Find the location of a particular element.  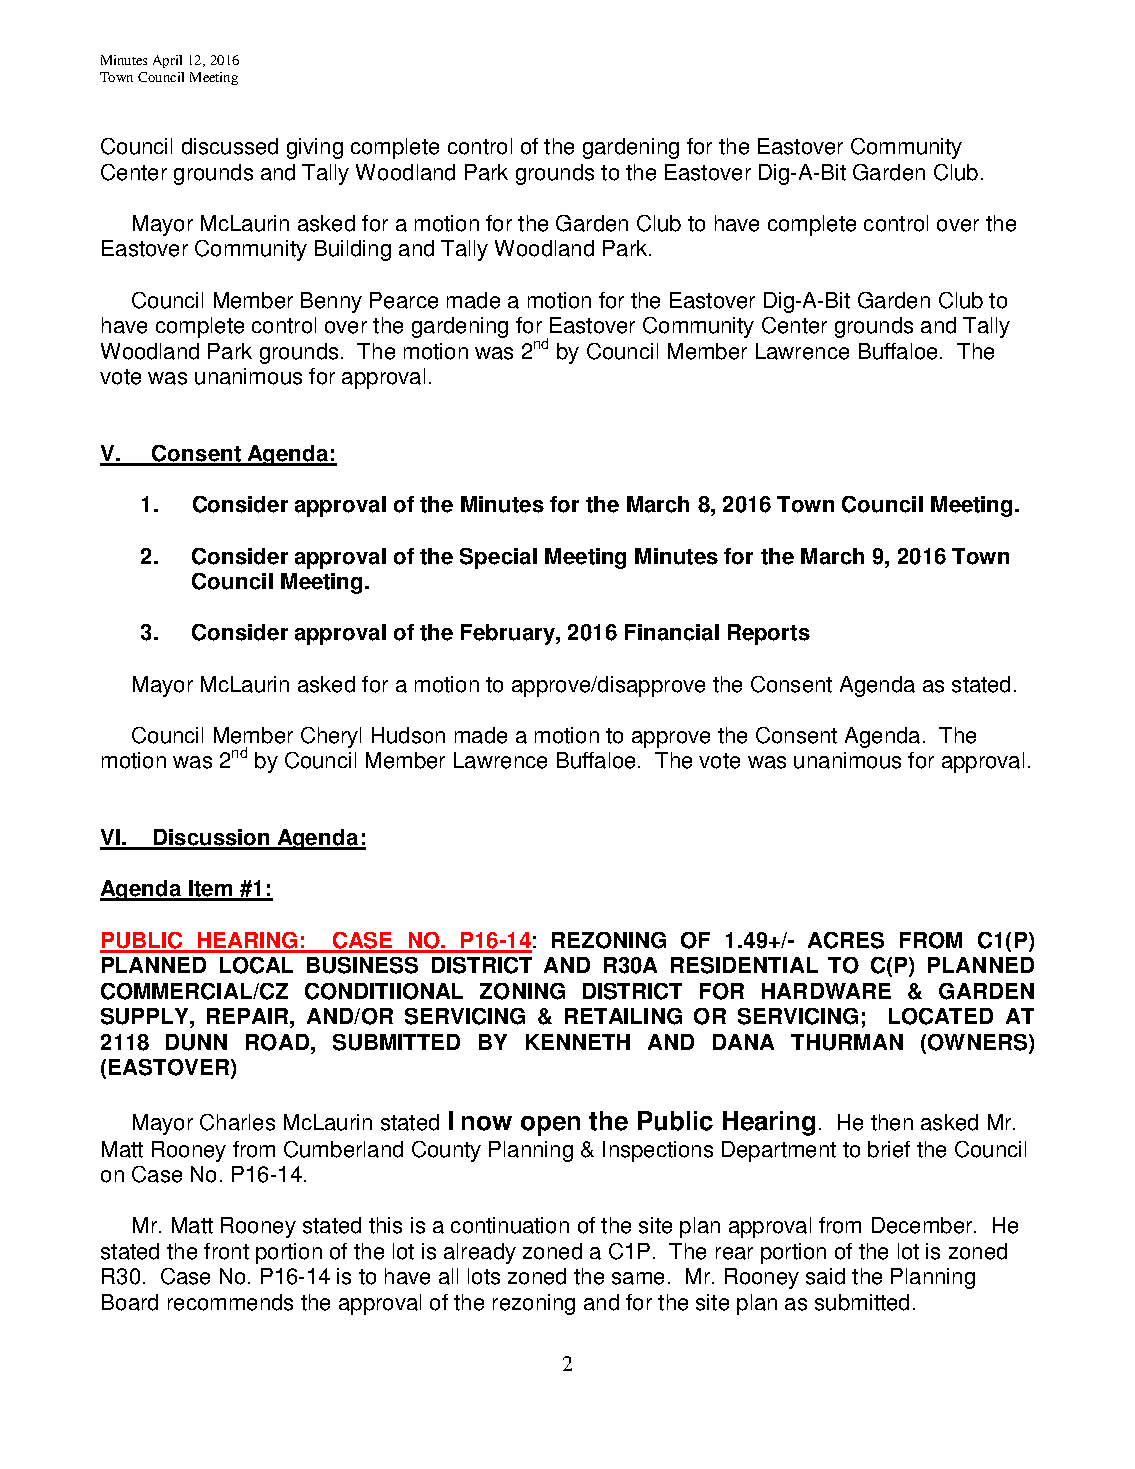

HARDWARE is located at coordinates (826, 991).
